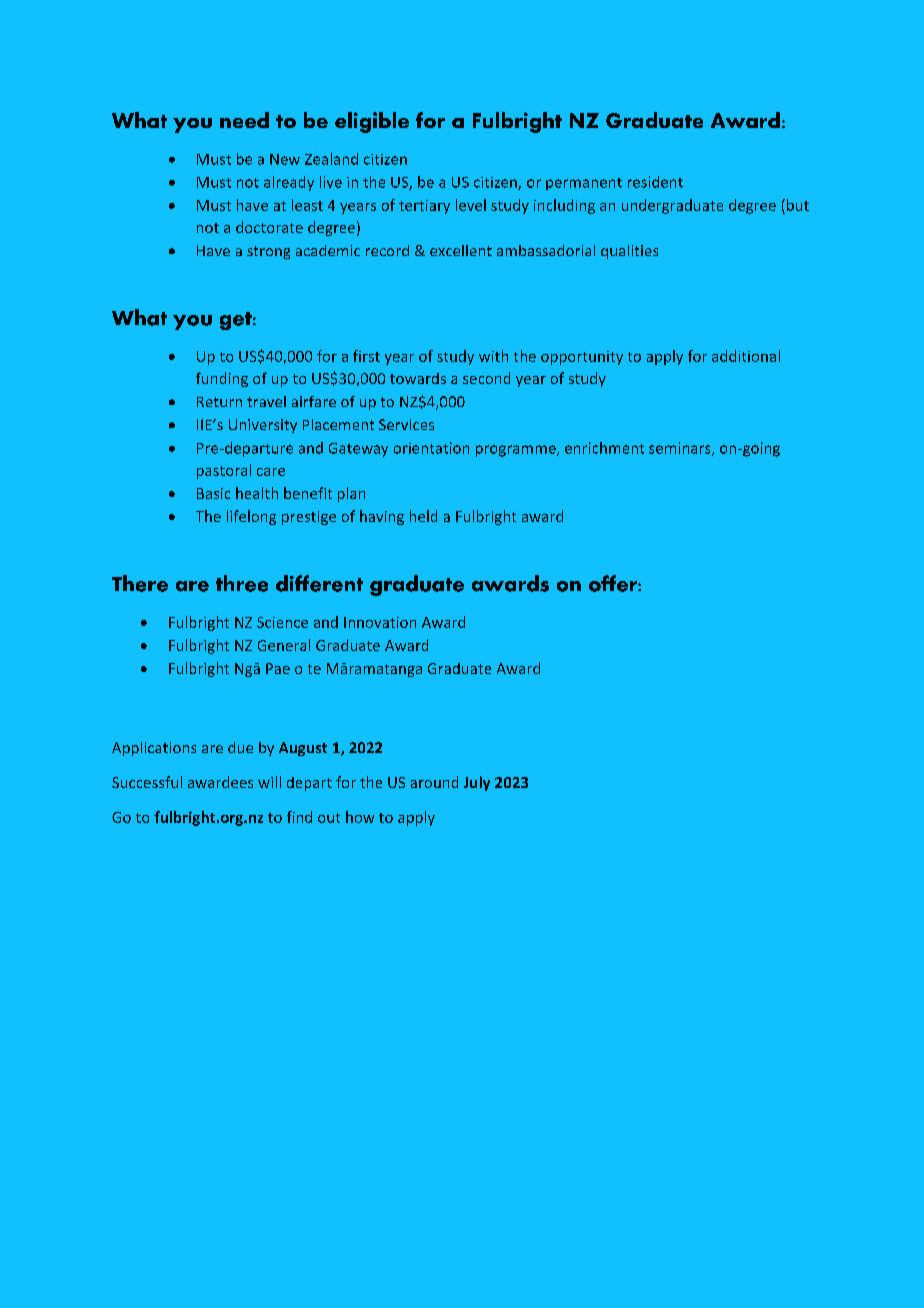  Describe the element at coordinates (224, 471) in the screenshot. I see `pastoral` at that location.
